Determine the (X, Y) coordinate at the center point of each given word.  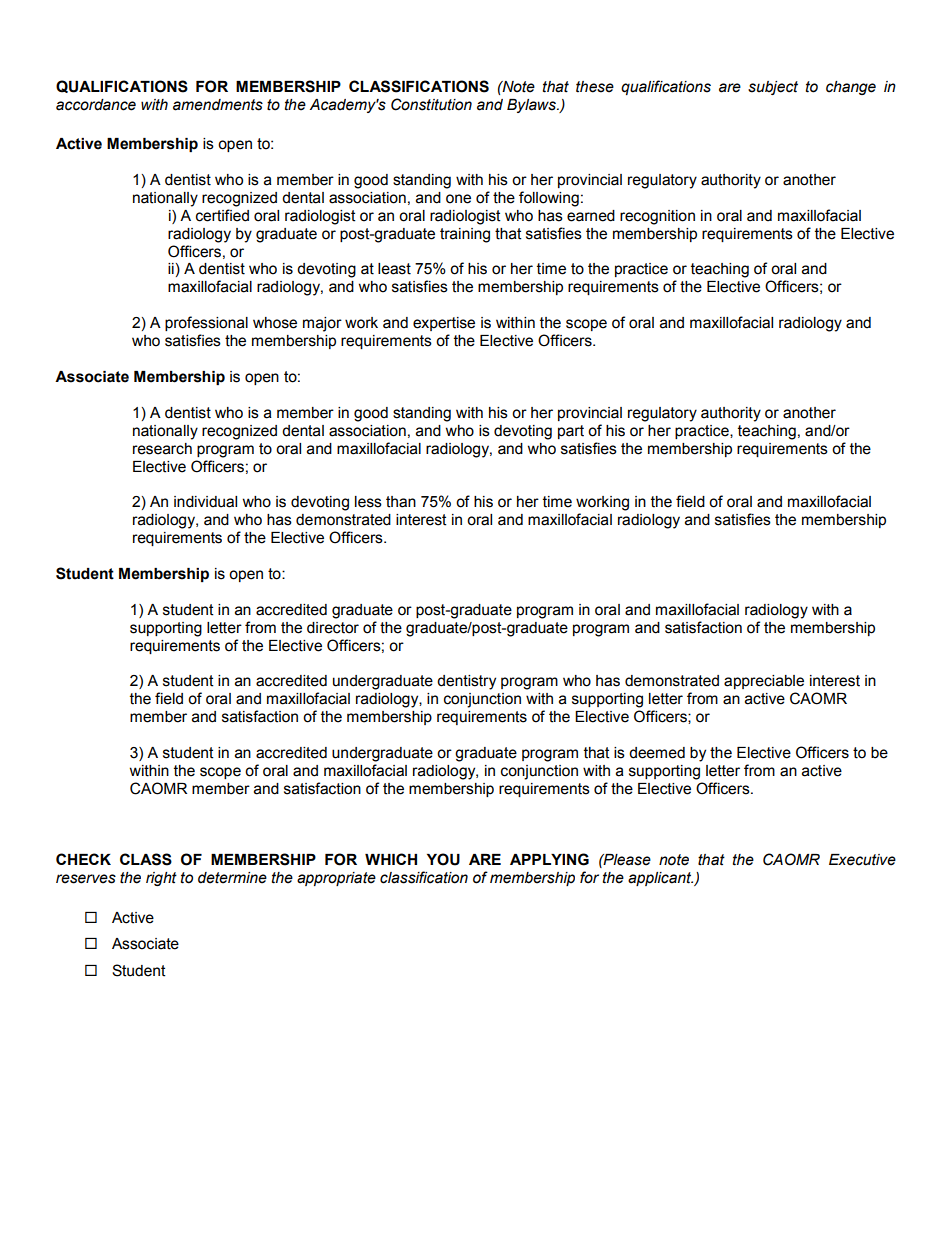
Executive (862, 860)
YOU (443, 859)
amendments (218, 105)
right (161, 879)
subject (773, 88)
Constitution (431, 104)
